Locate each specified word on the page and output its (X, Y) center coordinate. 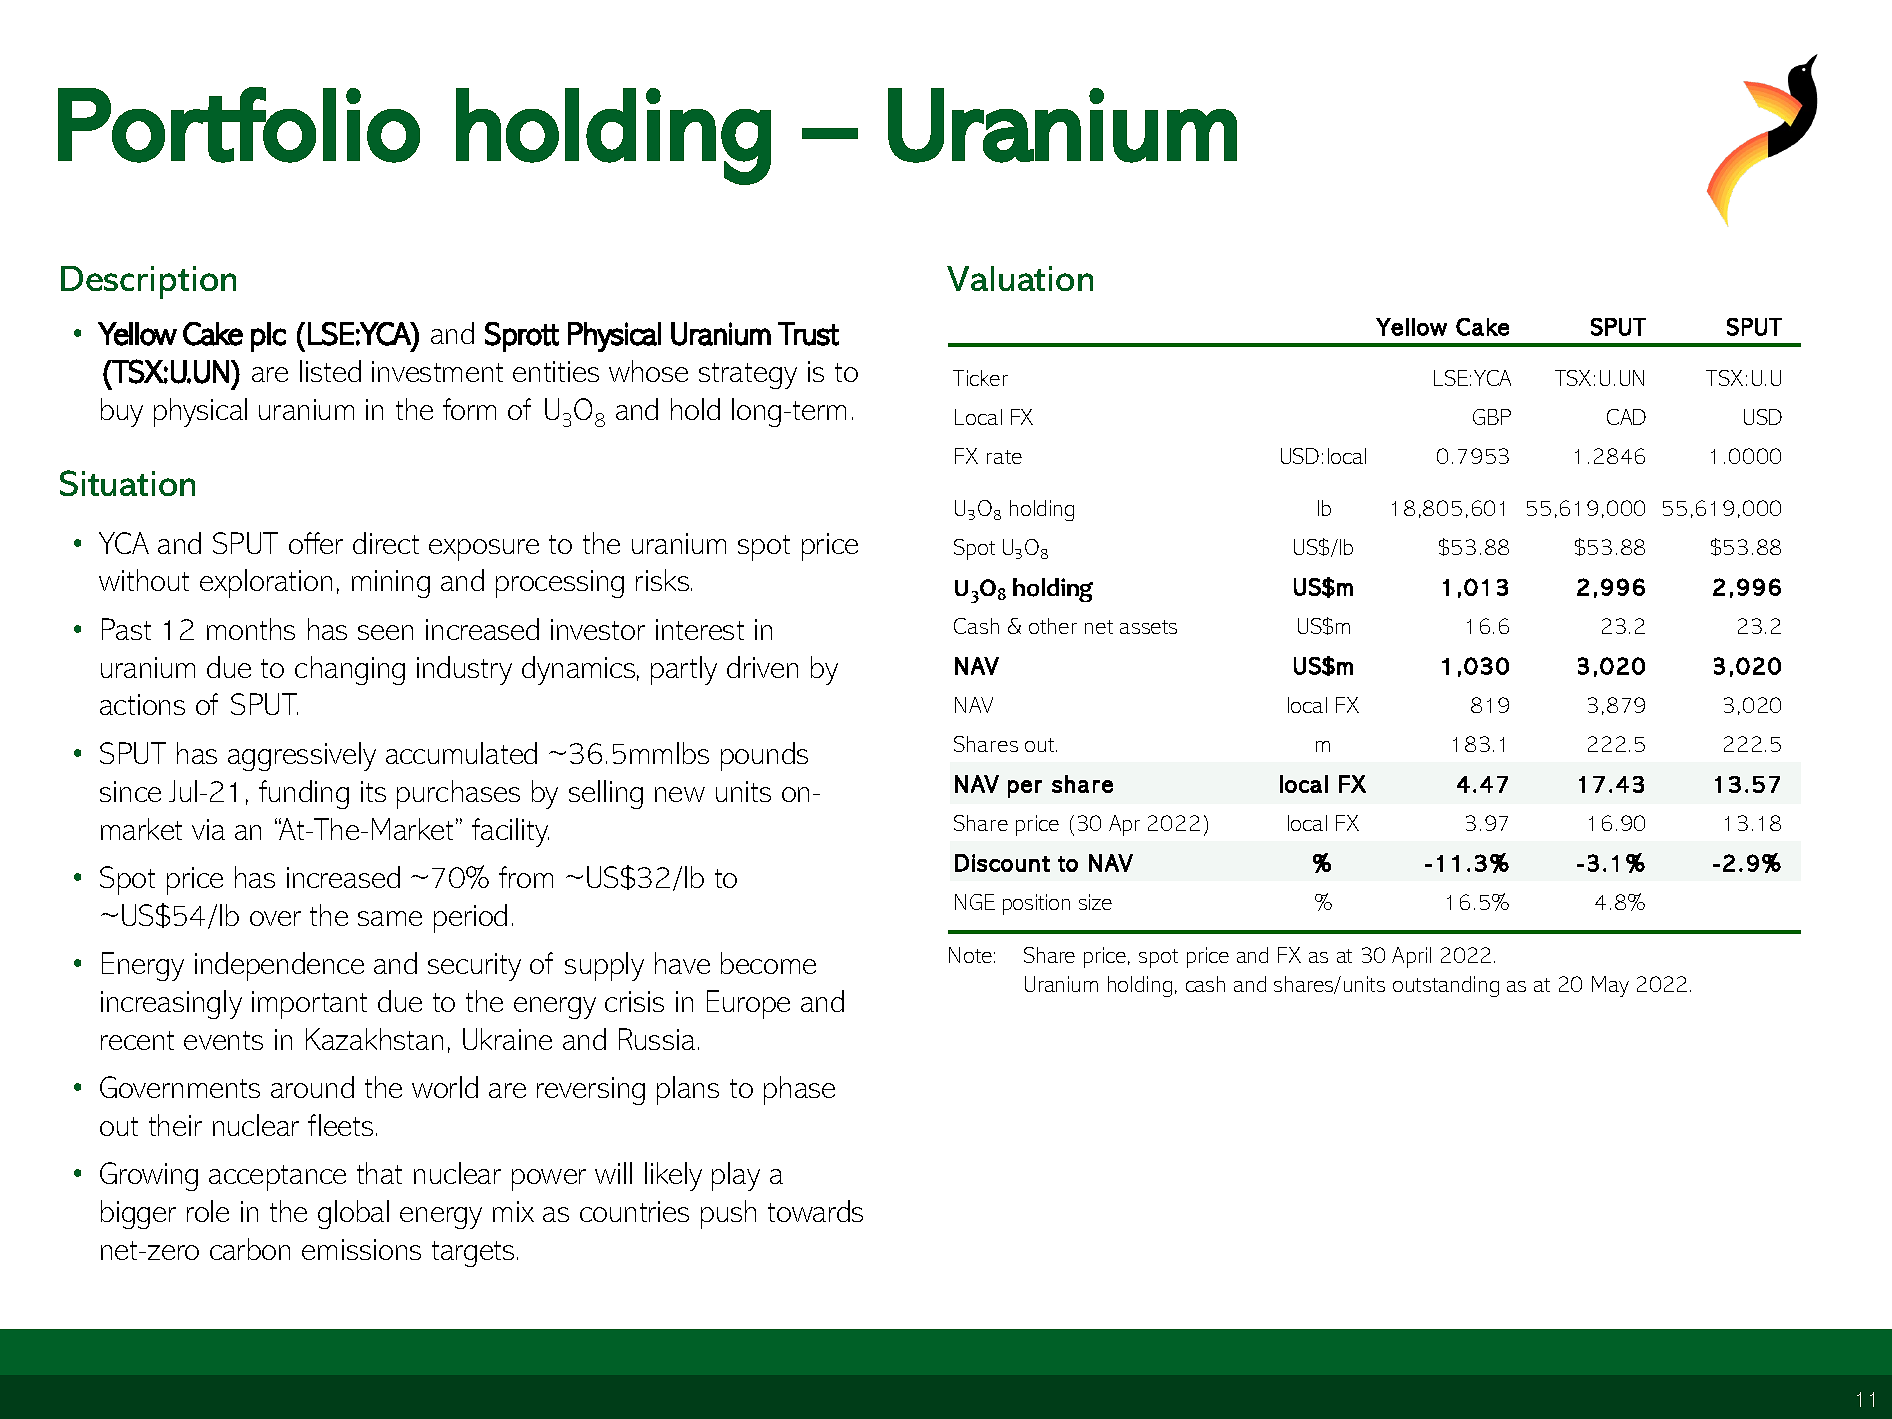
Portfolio (239, 125)
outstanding (1446, 986)
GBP (1492, 417)
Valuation (1020, 278)
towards (815, 1211)
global (353, 1214)
